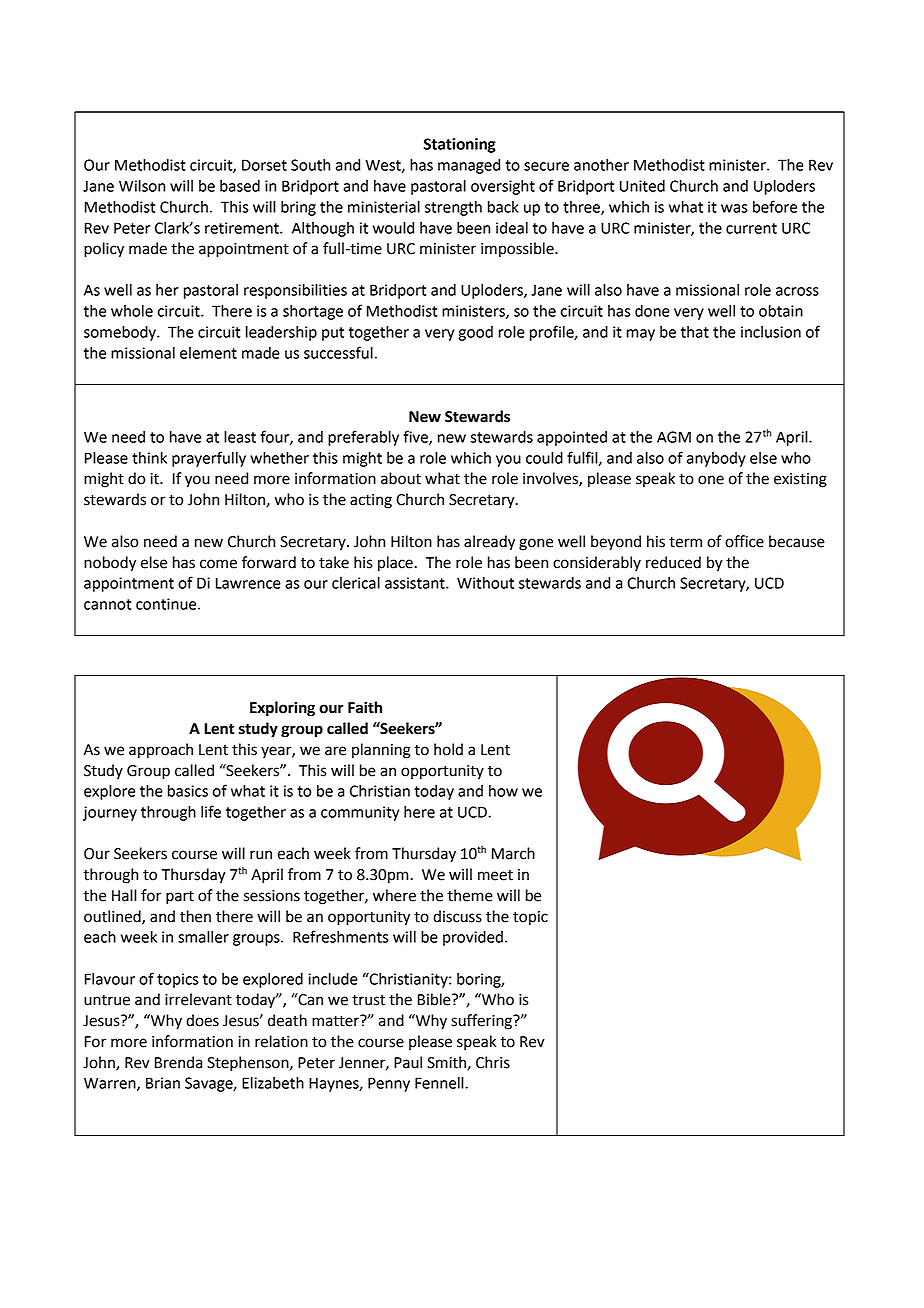  I want to click on Without, so click(485, 583).
